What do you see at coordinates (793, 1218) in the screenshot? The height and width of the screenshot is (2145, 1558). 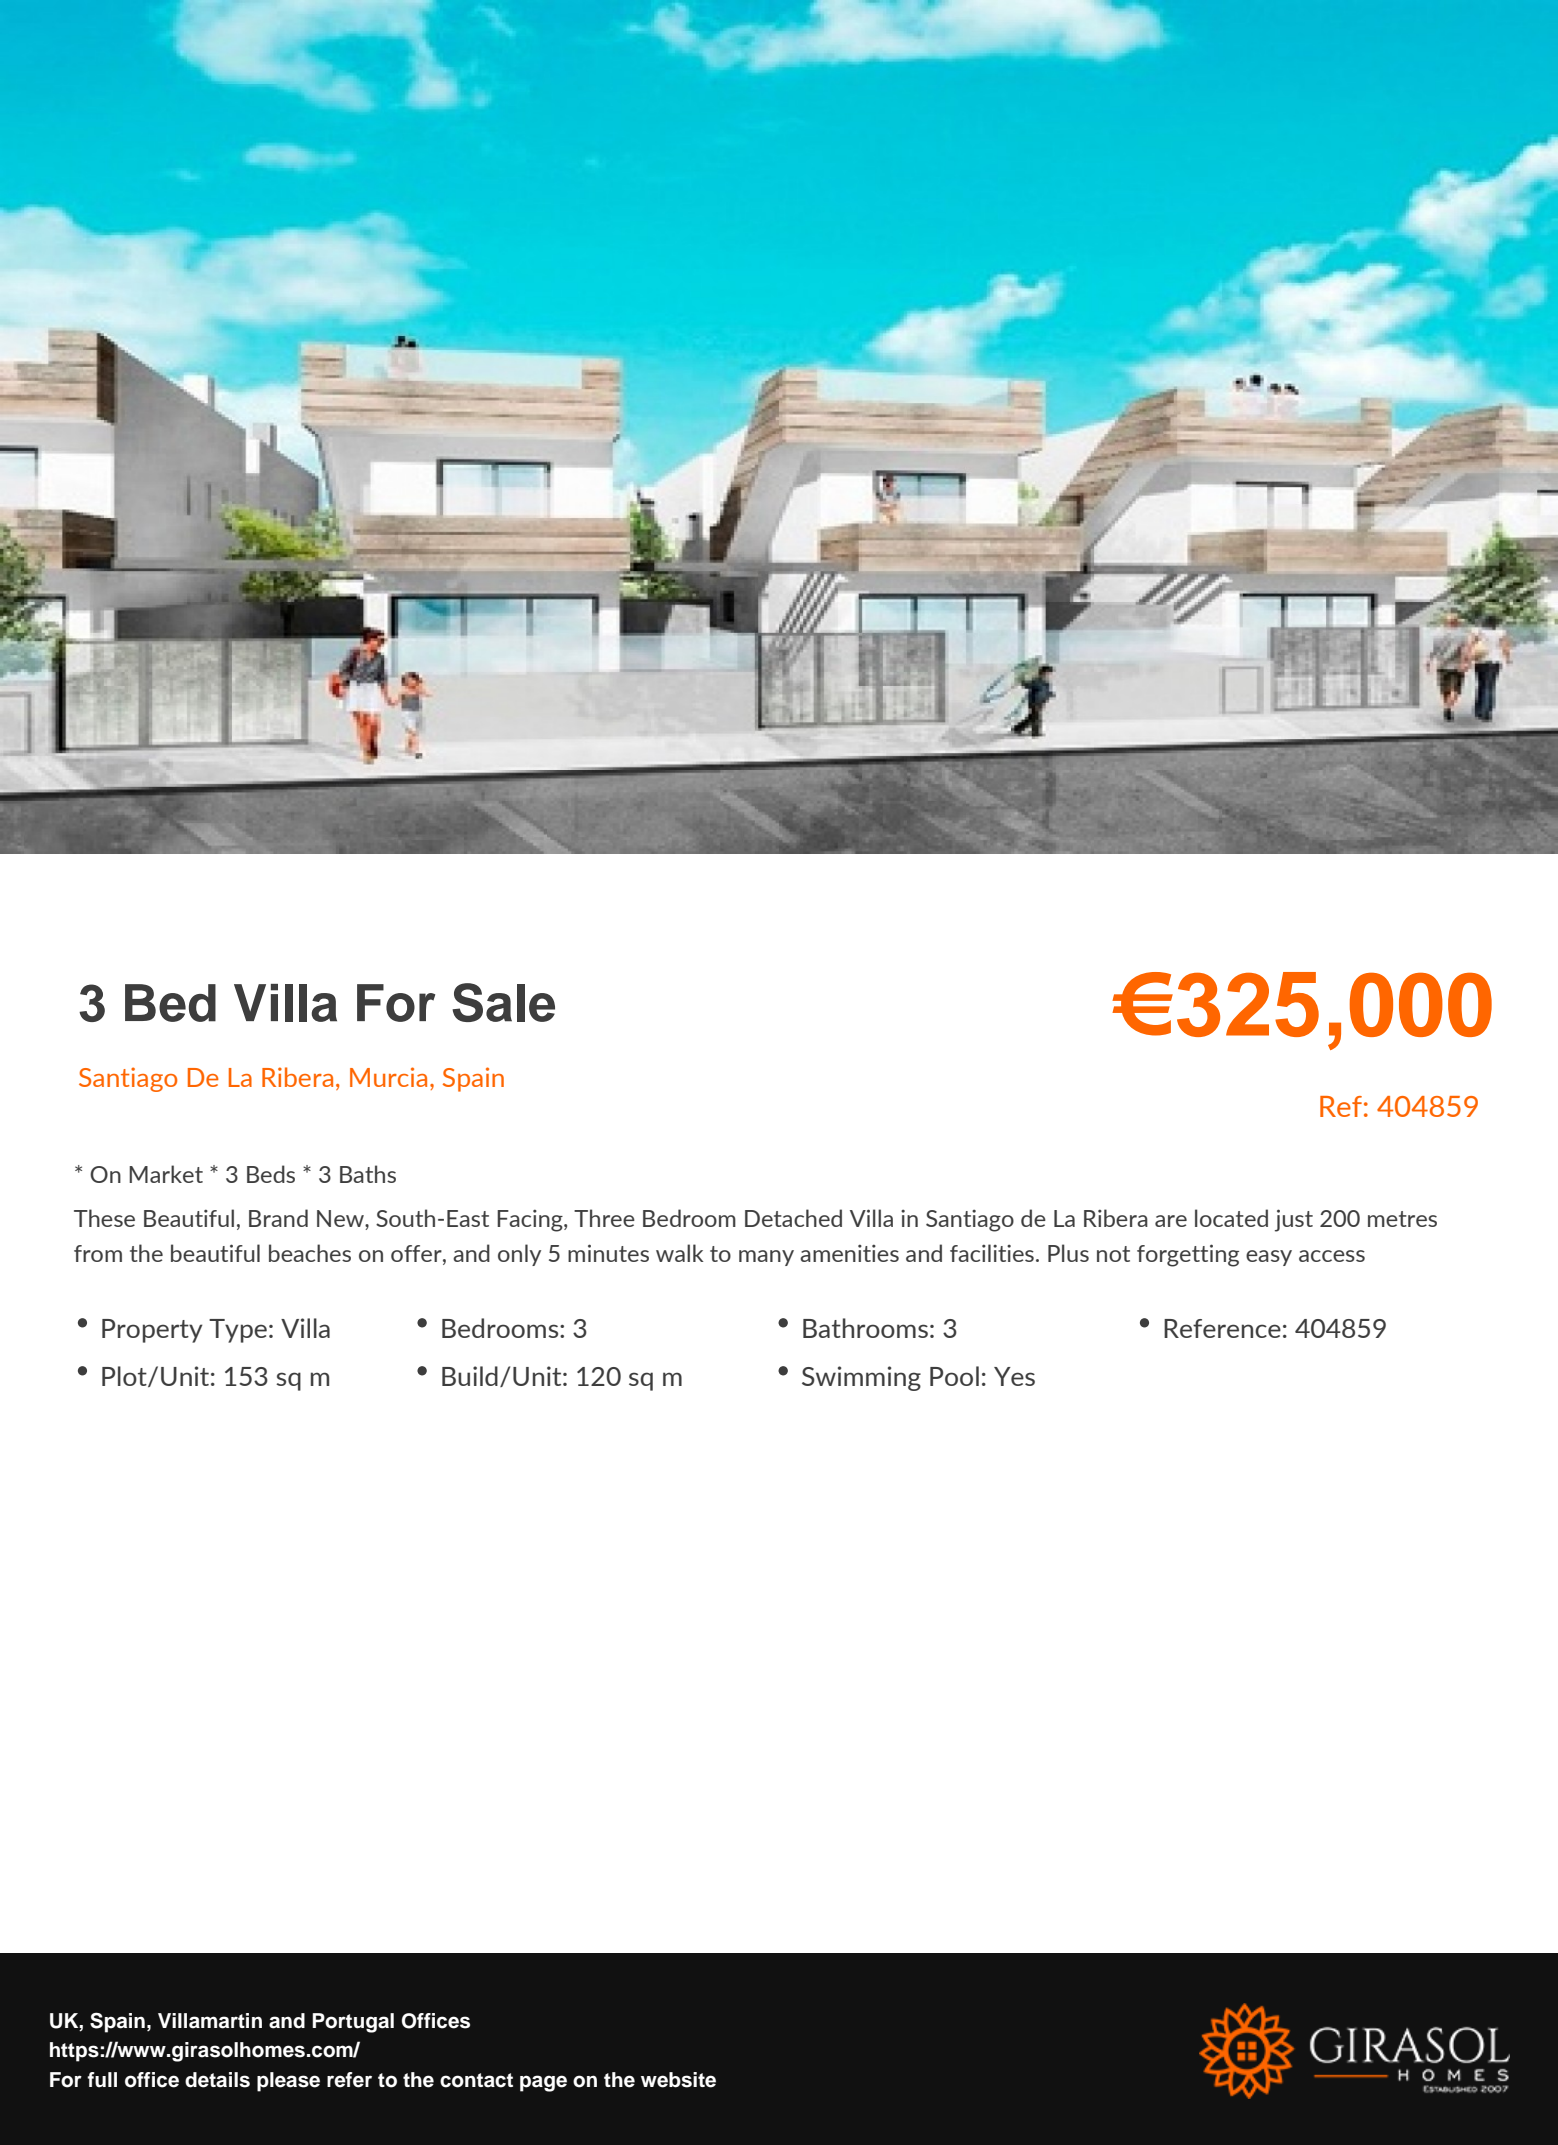 I see `Detached` at bounding box center [793, 1218].
